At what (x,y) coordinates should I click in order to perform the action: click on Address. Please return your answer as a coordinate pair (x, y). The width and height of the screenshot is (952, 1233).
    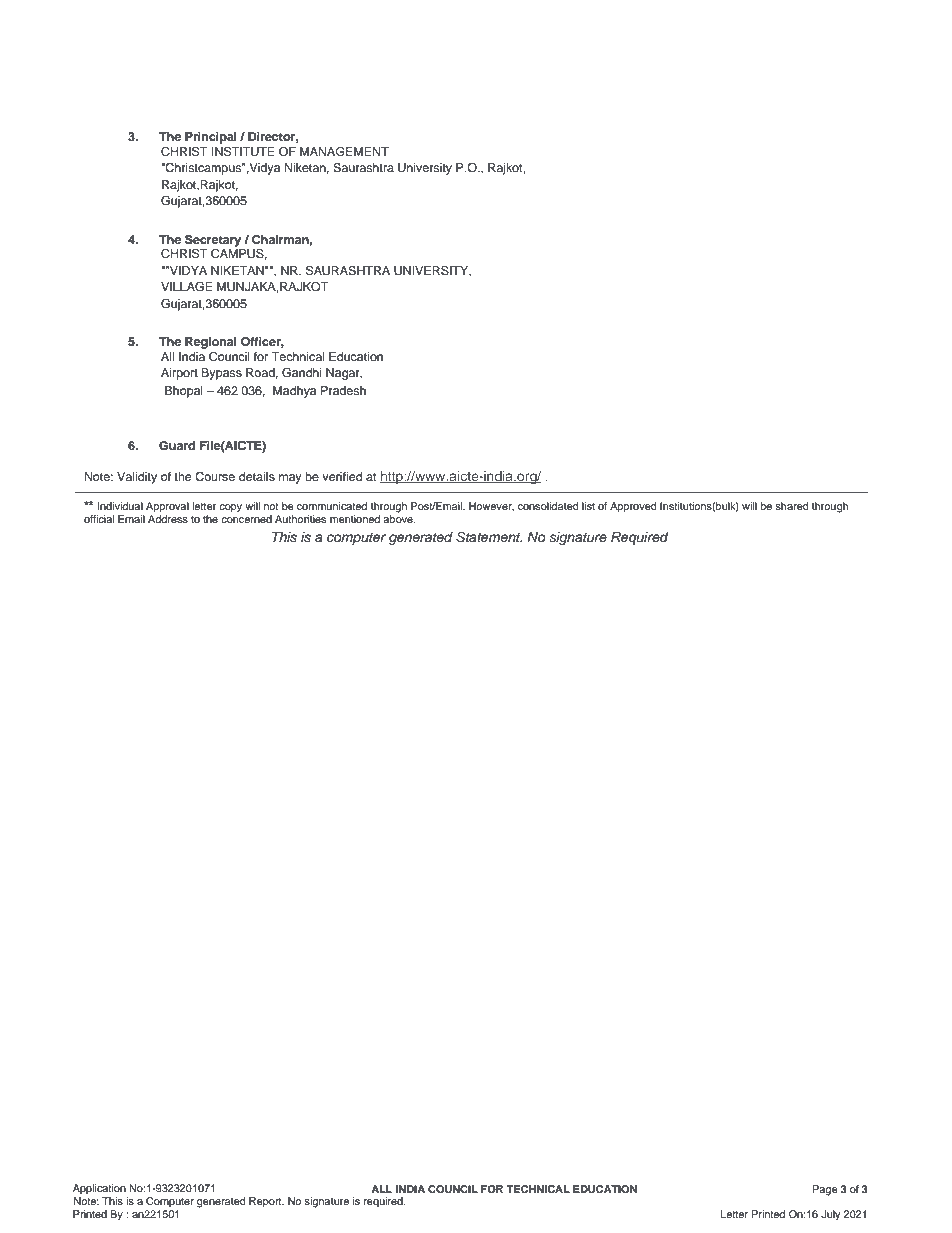
    Looking at the image, I should click on (168, 519).
